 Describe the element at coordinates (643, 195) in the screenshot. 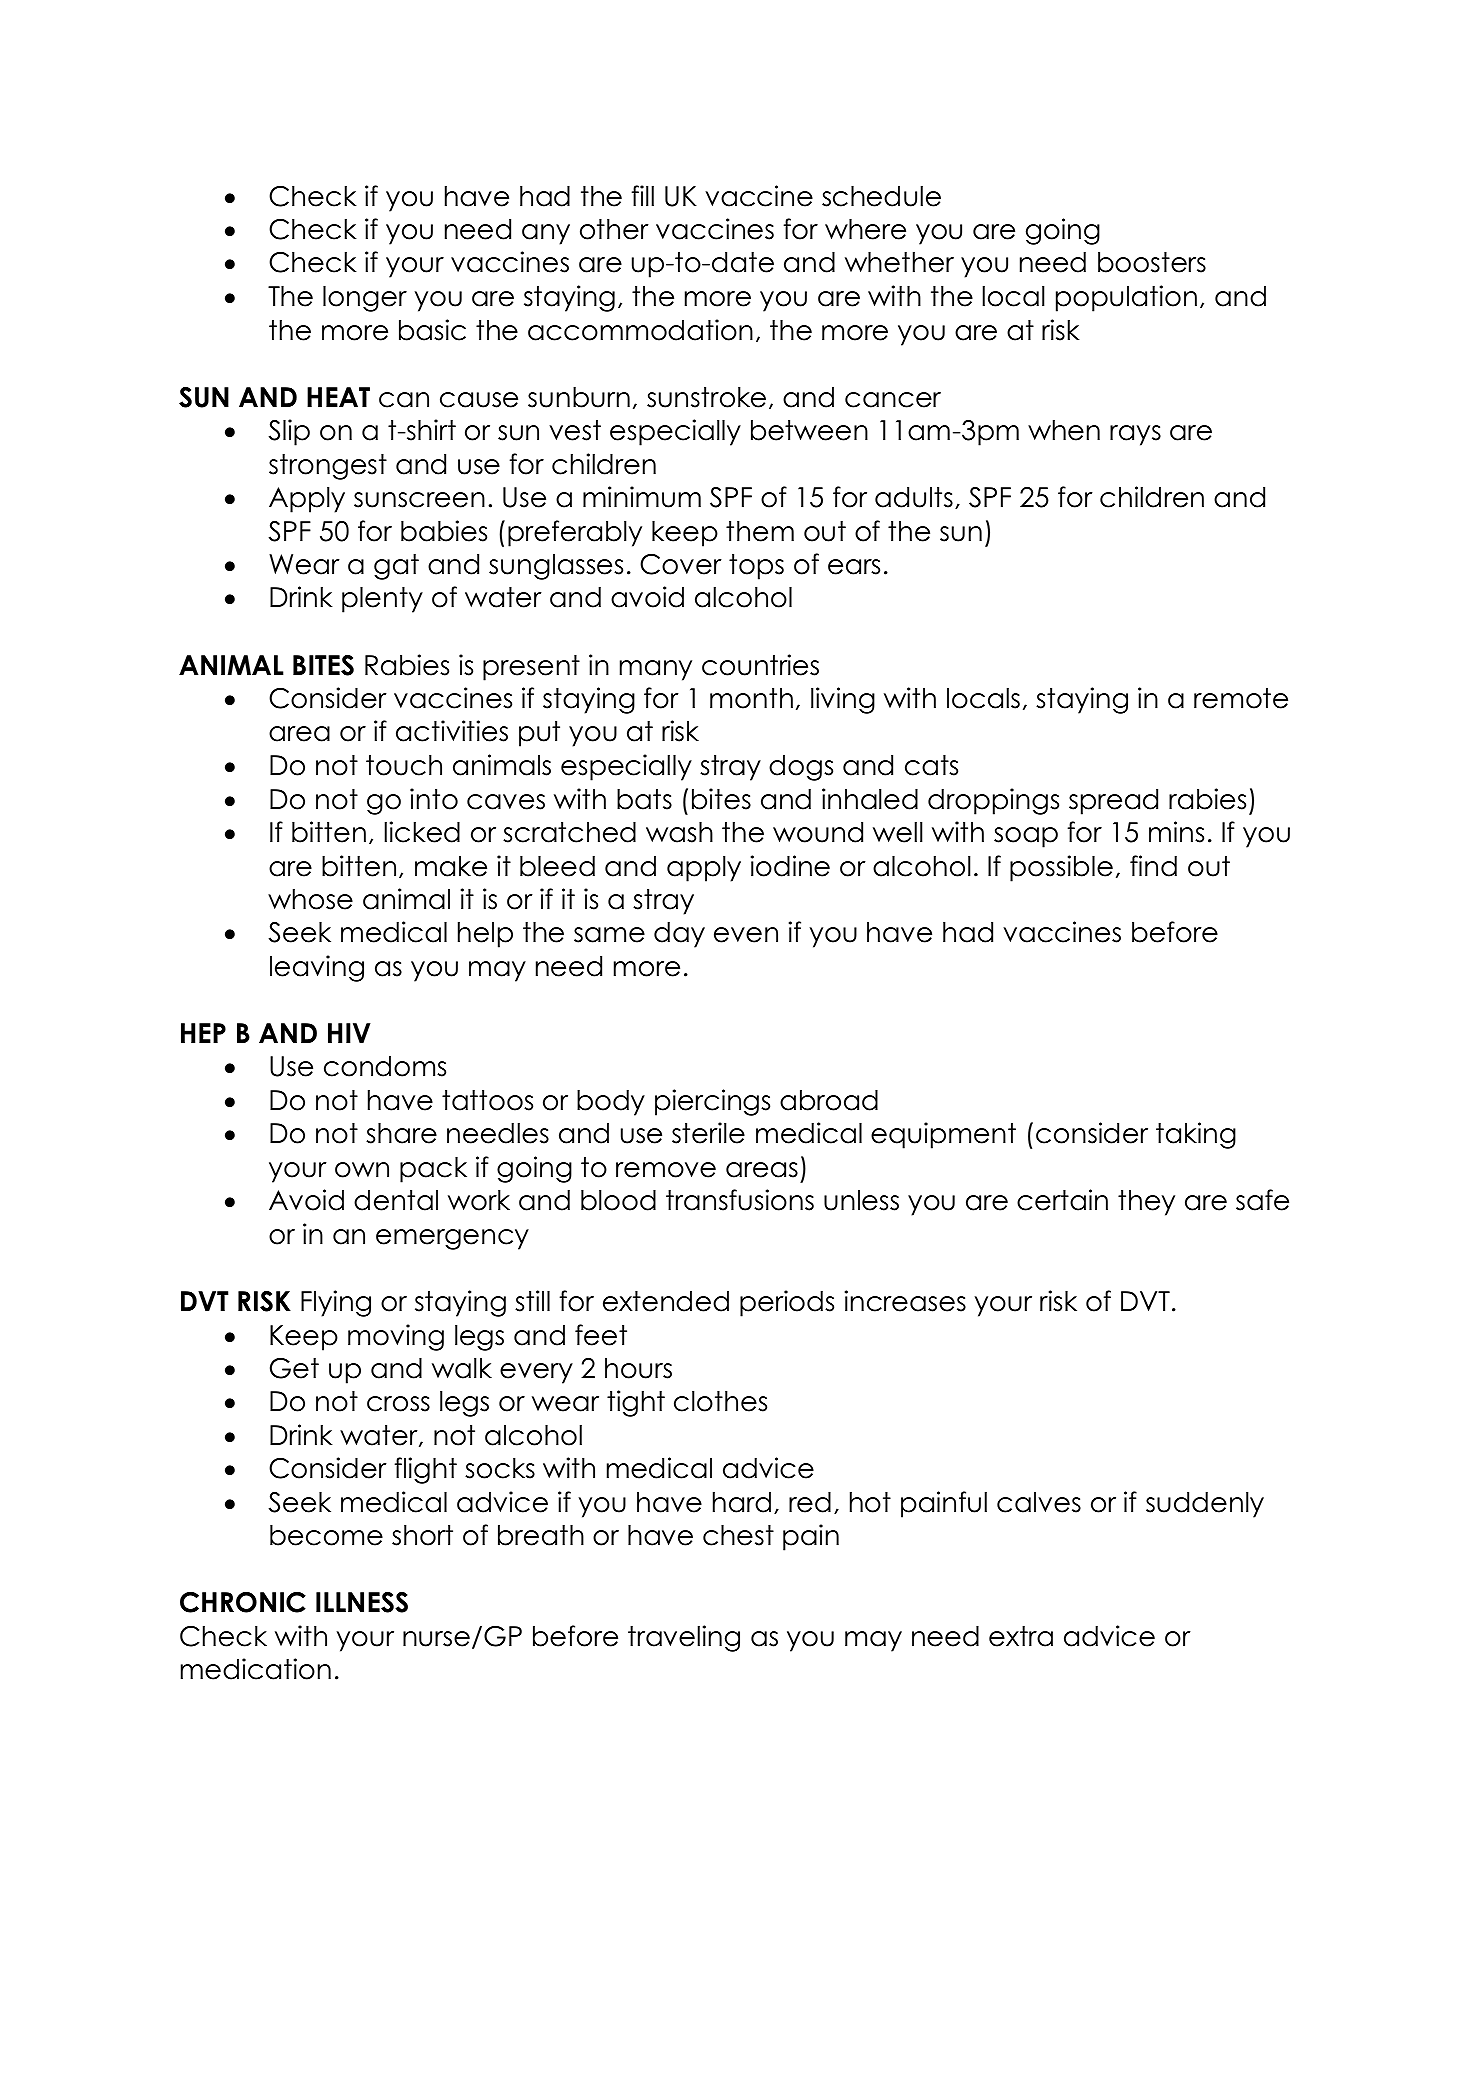

I see `fill` at that location.
